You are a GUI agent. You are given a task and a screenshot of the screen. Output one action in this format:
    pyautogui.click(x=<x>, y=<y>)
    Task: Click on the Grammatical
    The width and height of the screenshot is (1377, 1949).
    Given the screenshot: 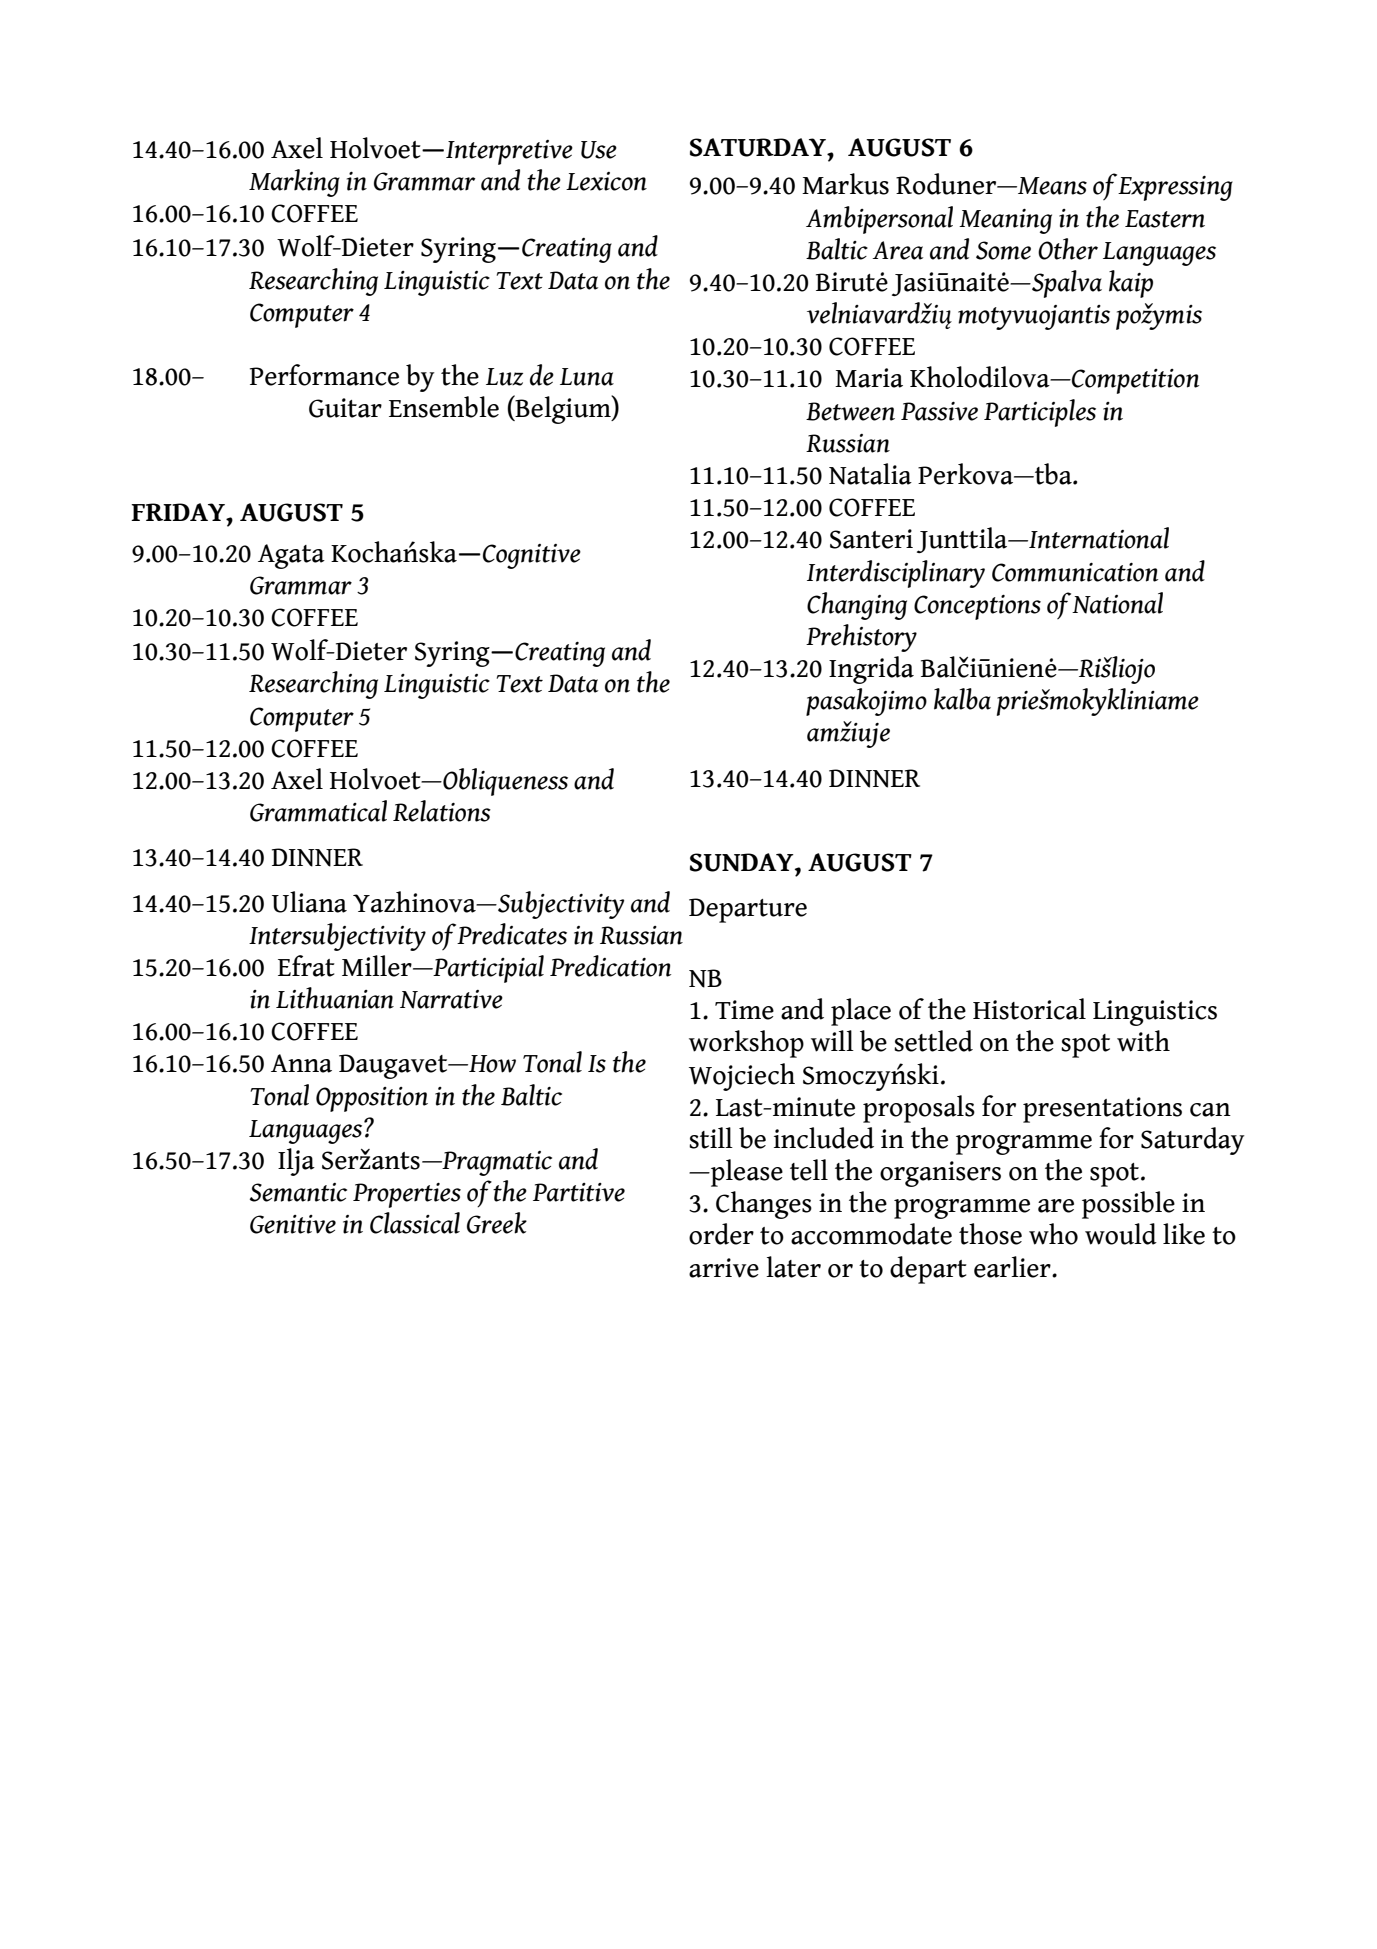 What is the action you would take?
    pyautogui.click(x=318, y=811)
